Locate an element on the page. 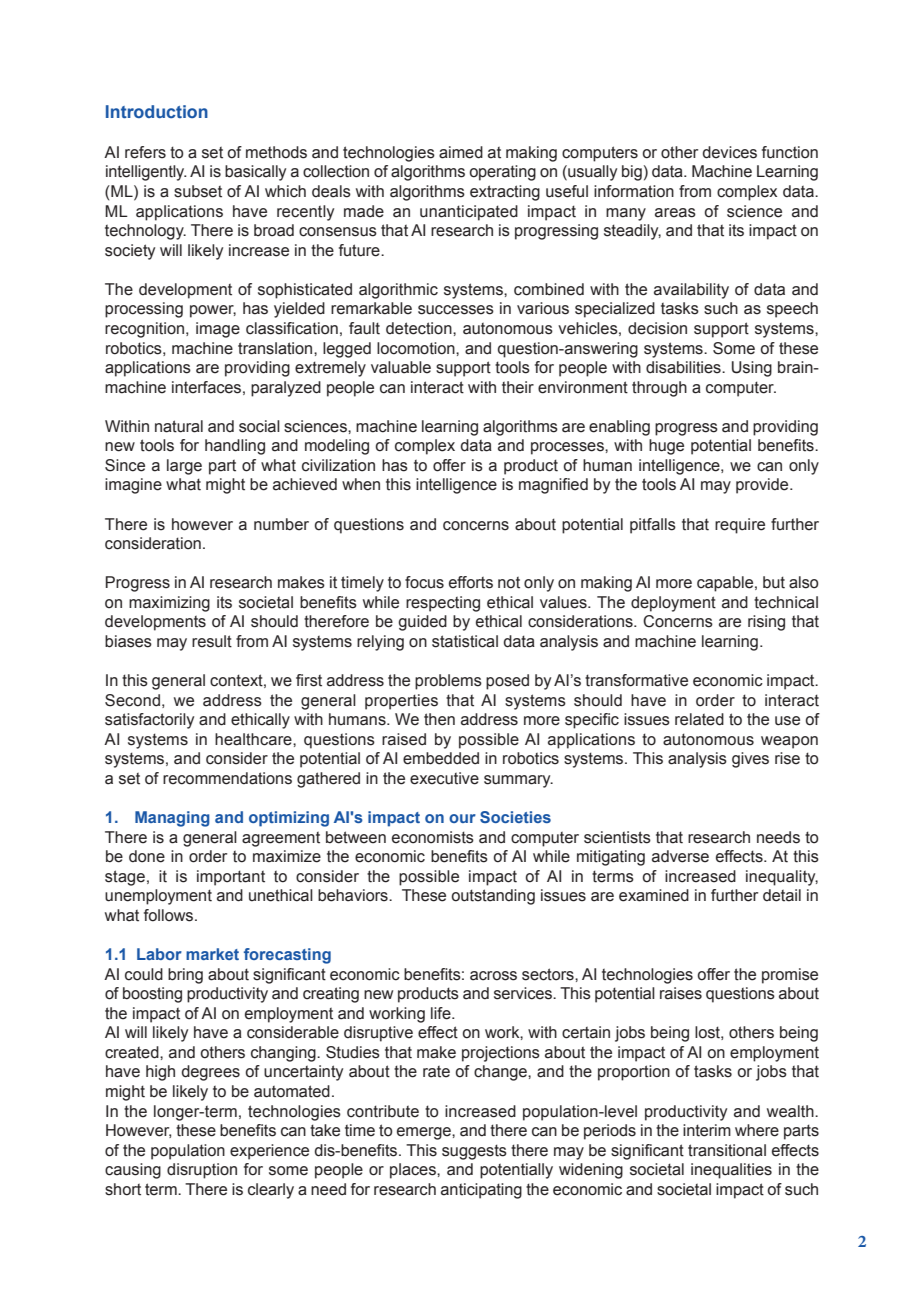 This page has height=1290, width=924. statistical is located at coordinates (465, 641).
